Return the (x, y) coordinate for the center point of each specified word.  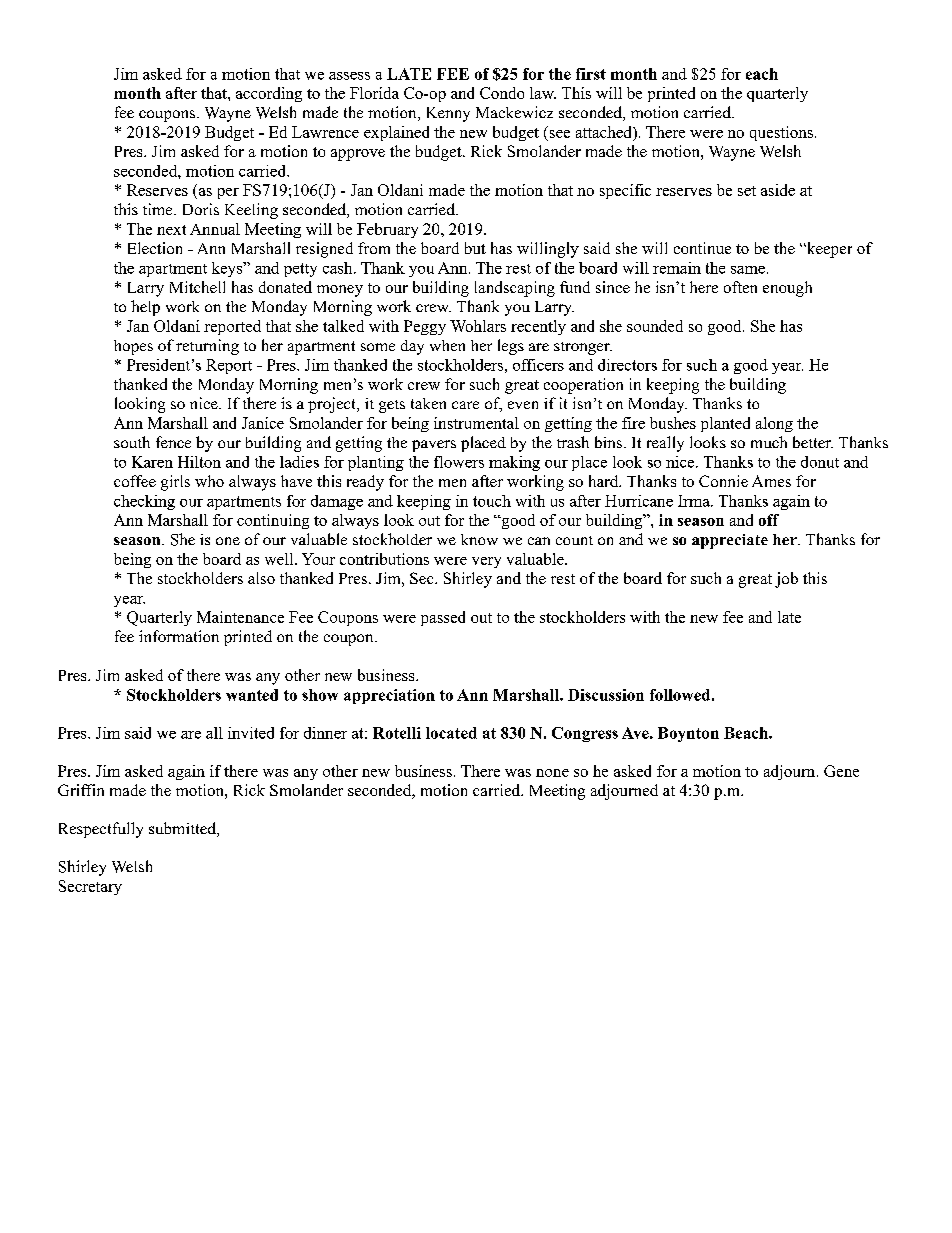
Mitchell (197, 287)
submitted (183, 829)
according (269, 94)
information (179, 636)
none (552, 773)
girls (175, 483)
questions (781, 133)
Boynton (688, 734)
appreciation (389, 696)
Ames (771, 481)
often (740, 287)
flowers (459, 462)
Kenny (448, 114)
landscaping (515, 289)
